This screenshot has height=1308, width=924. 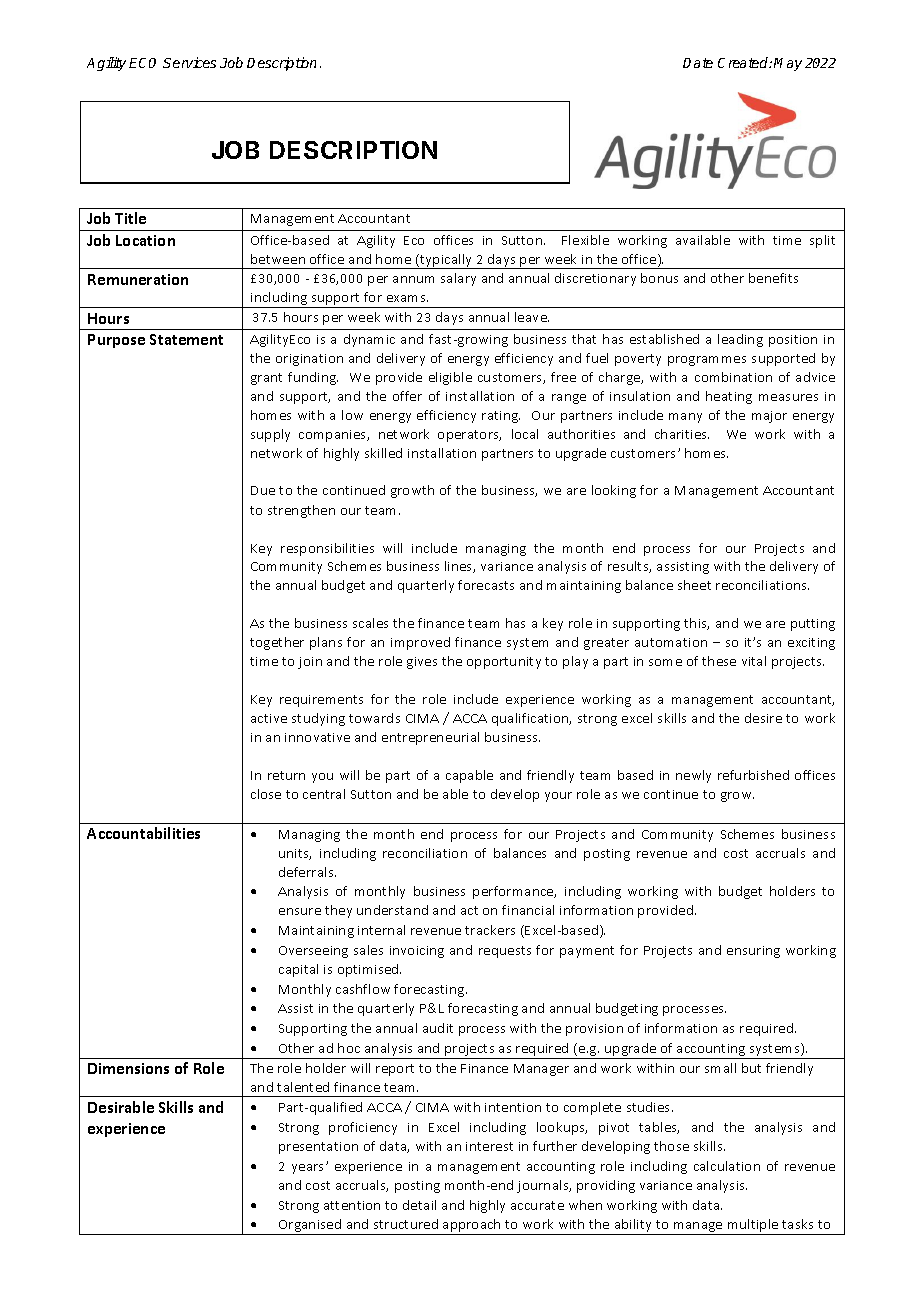 What do you see at coordinates (504, 663) in the screenshot?
I see `opportunity` at bounding box center [504, 663].
